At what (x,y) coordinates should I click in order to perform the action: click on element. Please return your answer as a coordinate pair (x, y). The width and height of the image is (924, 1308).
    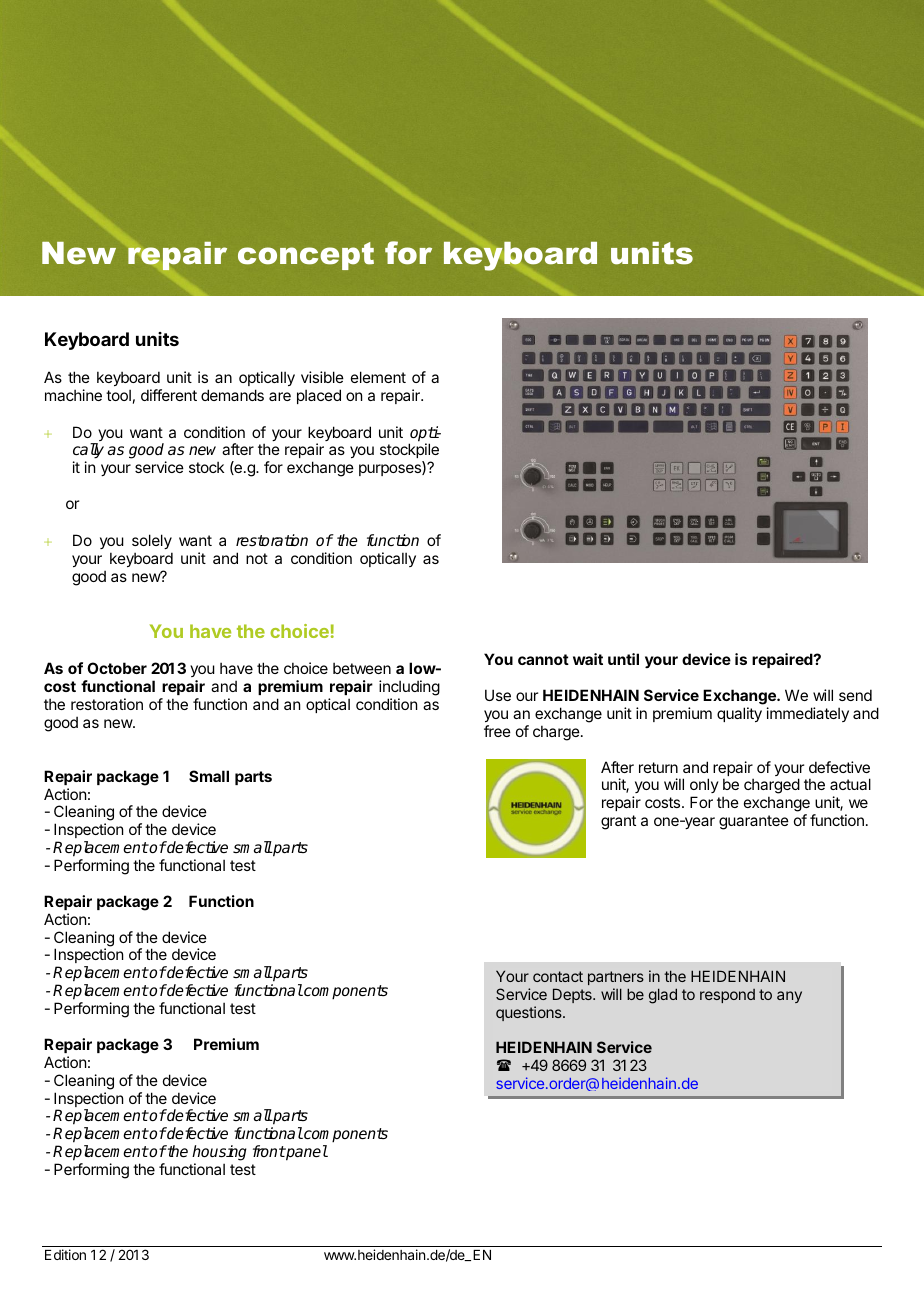
    Looking at the image, I should click on (378, 377).
